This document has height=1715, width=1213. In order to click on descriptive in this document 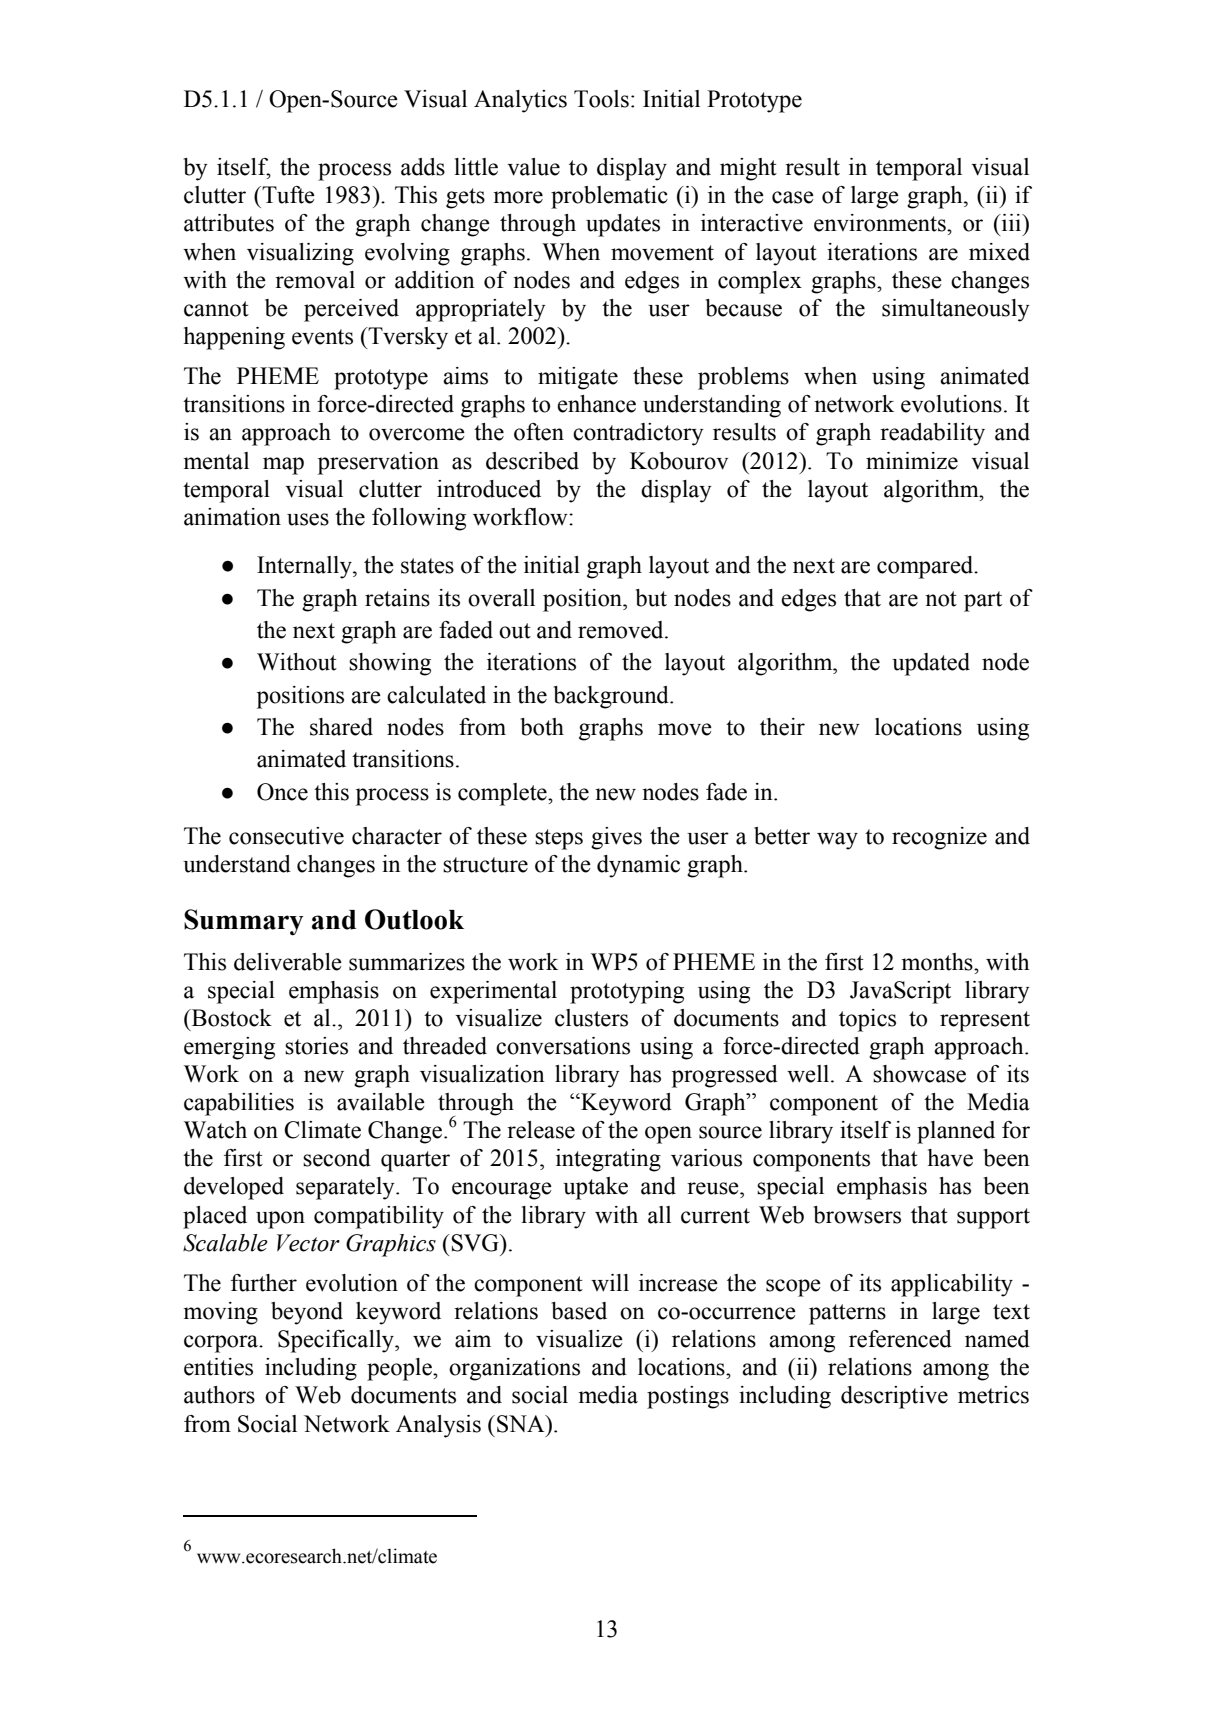, I will do `click(894, 1397)`.
